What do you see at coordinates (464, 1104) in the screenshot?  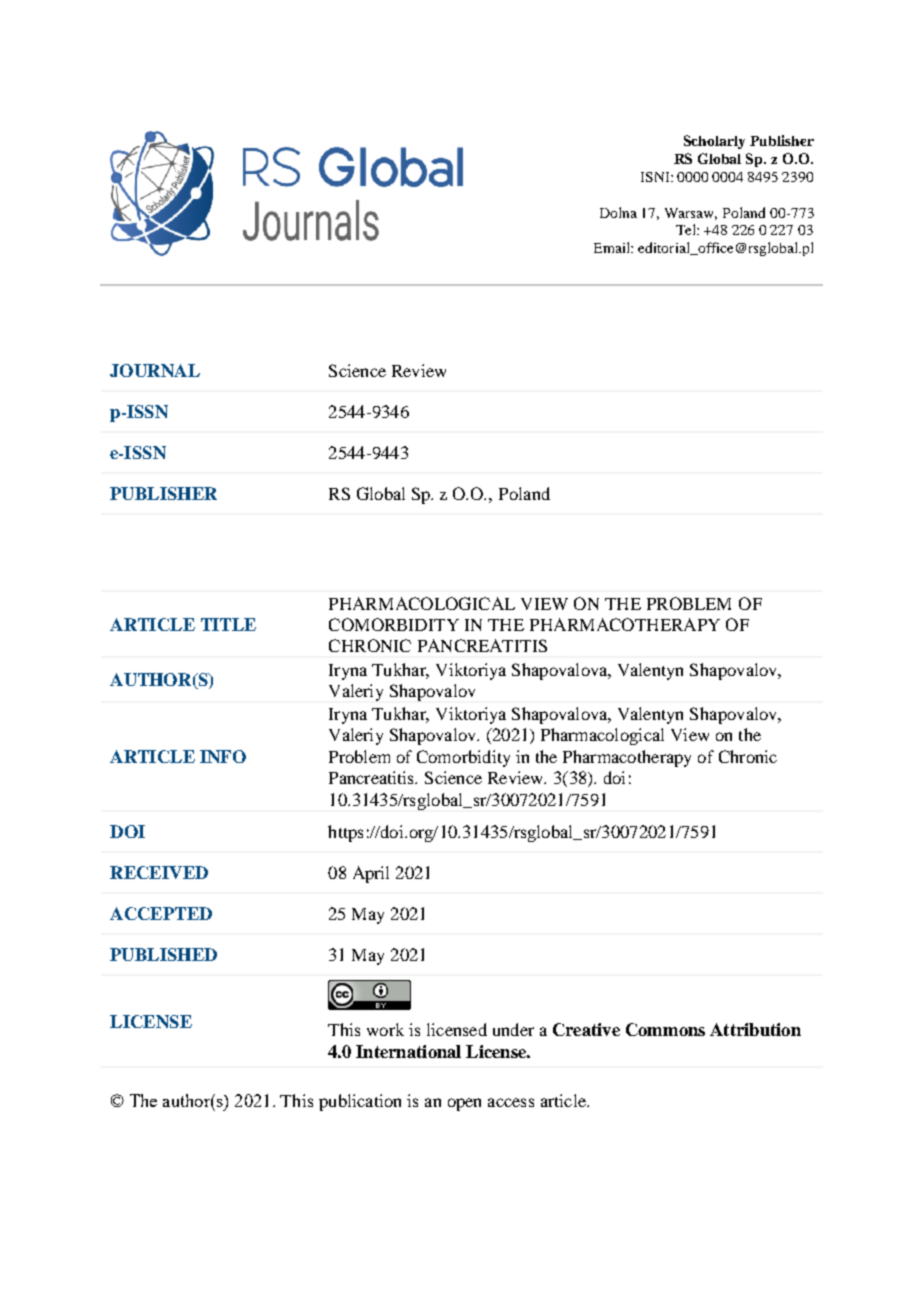 I see `open` at bounding box center [464, 1104].
